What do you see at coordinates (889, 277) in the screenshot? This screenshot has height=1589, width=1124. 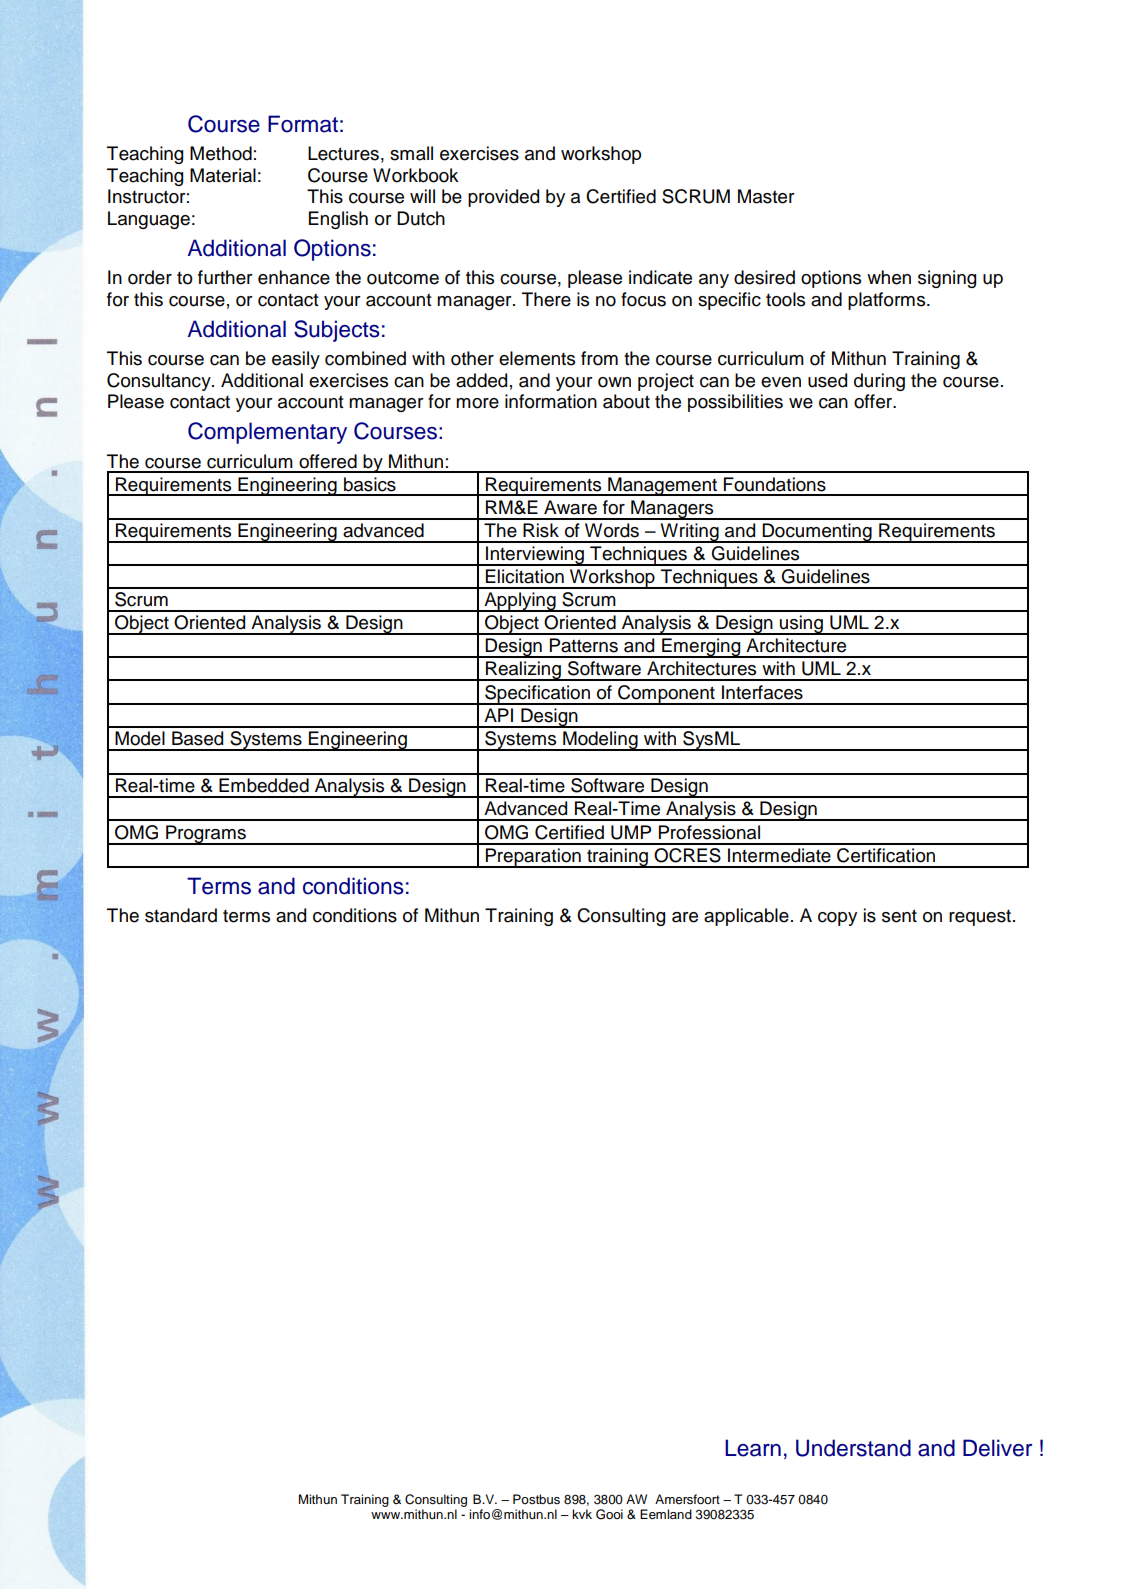 I see `when` at bounding box center [889, 277].
